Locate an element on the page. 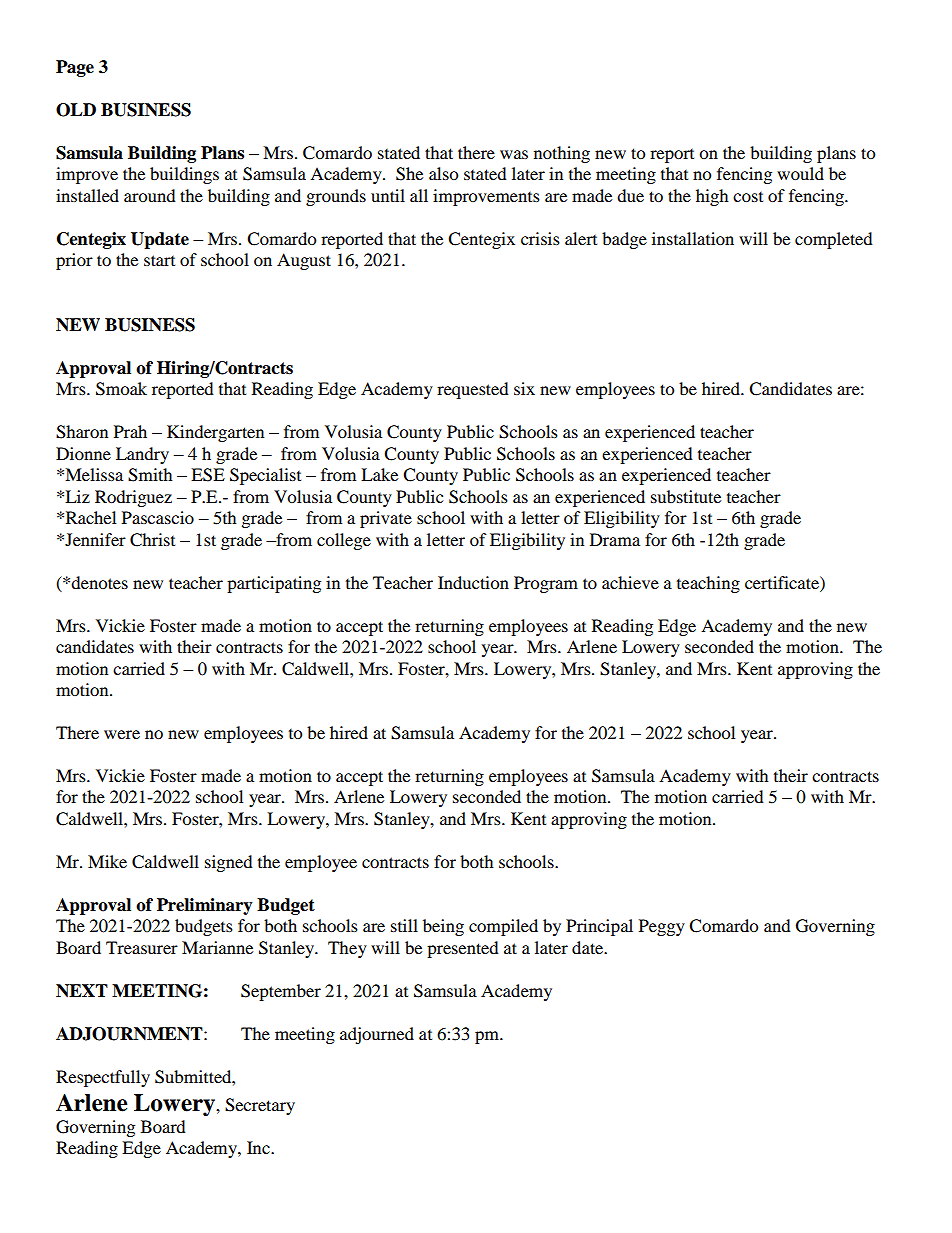 The height and width of the image is (1233, 952). denotes is located at coordinates (99, 582).
